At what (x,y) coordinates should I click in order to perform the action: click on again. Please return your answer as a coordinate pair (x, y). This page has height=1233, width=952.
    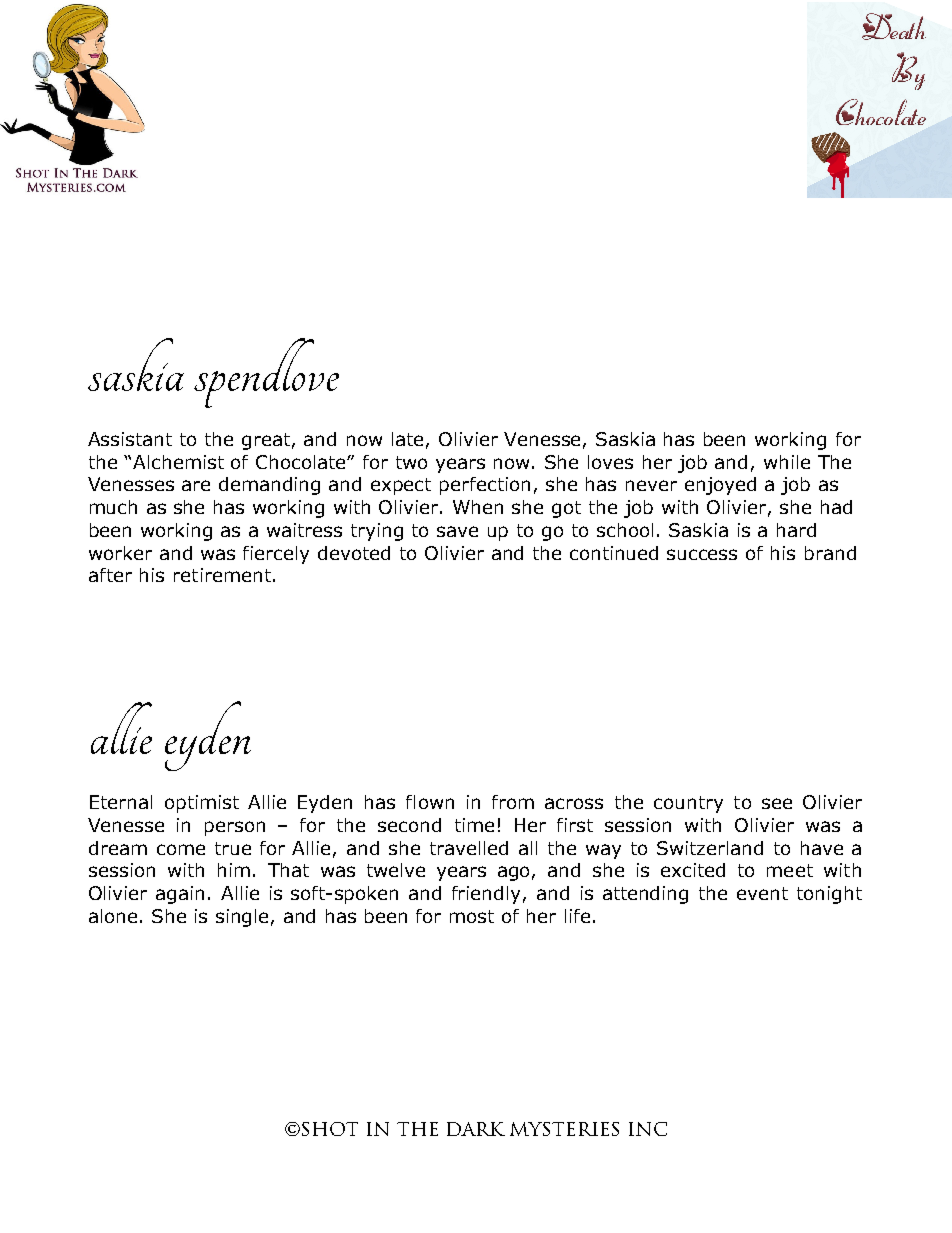
    Looking at the image, I should click on (180, 895).
